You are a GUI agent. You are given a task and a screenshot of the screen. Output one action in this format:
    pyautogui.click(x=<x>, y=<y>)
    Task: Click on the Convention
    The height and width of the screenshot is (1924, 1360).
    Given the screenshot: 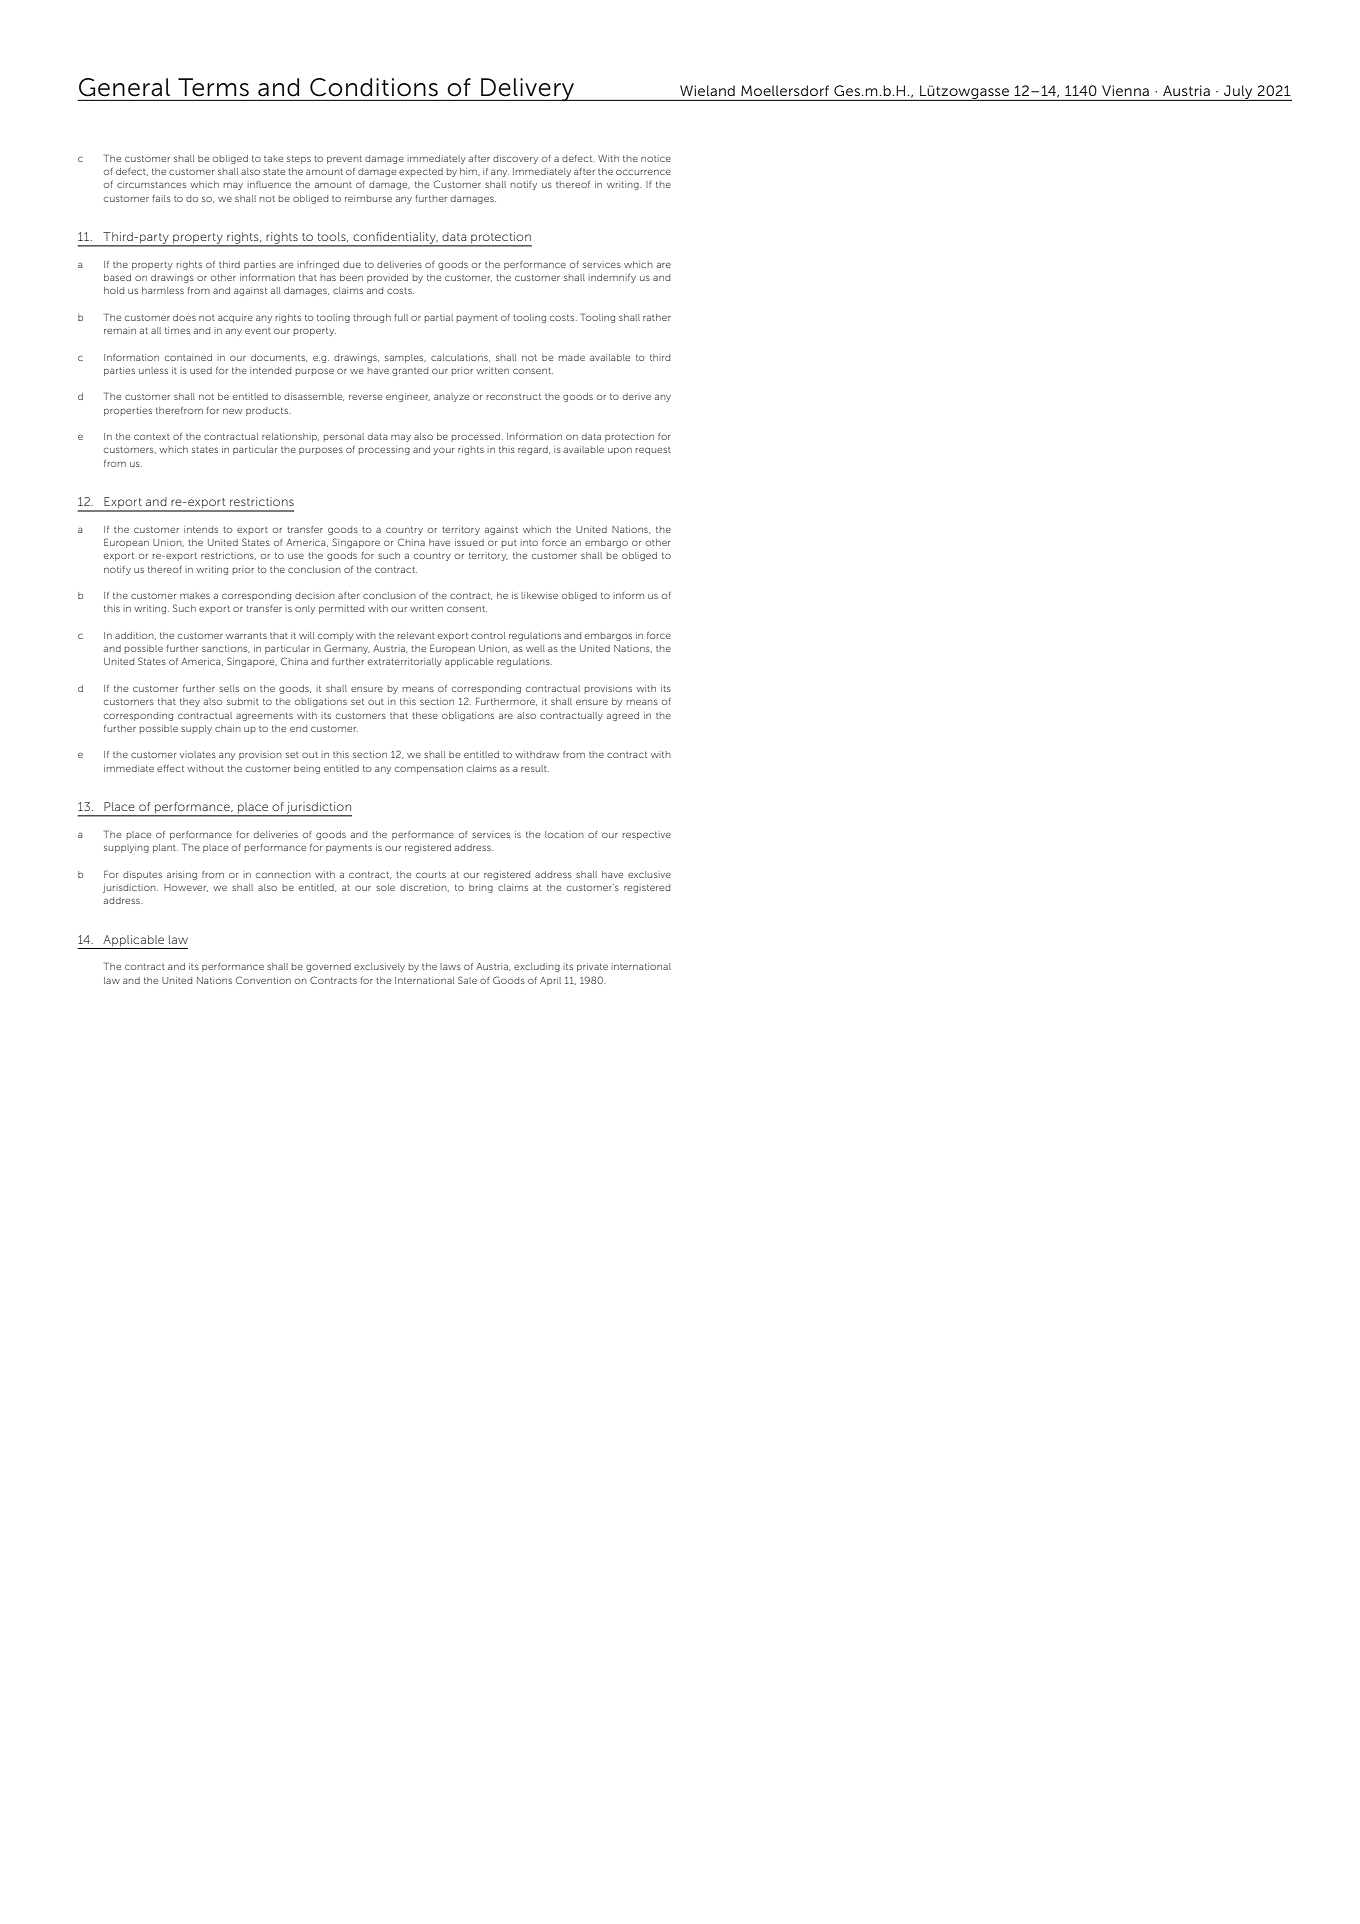 What is the action you would take?
    pyautogui.click(x=263, y=980)
